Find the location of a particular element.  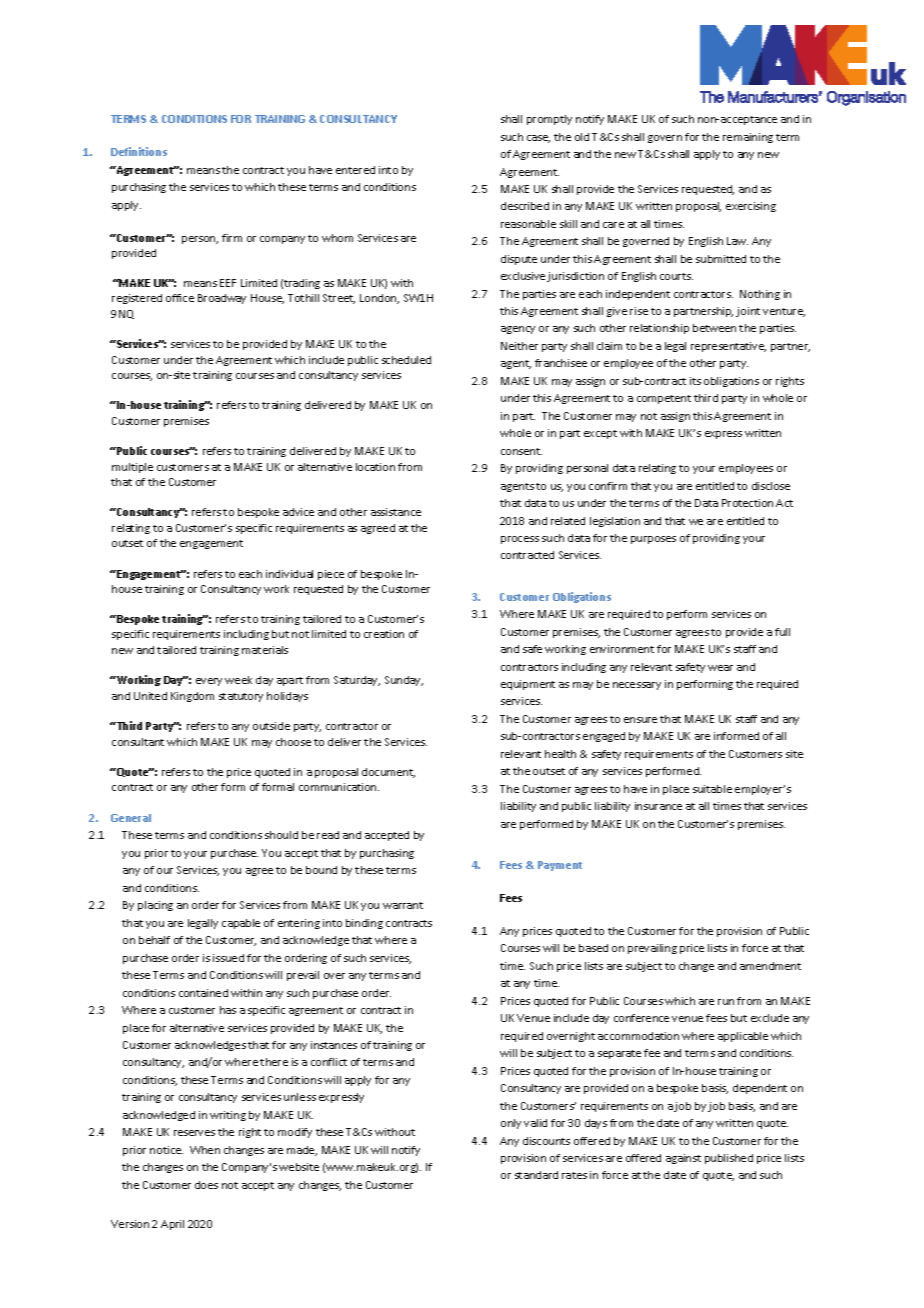

does is located at coordinates (206, 1185).
